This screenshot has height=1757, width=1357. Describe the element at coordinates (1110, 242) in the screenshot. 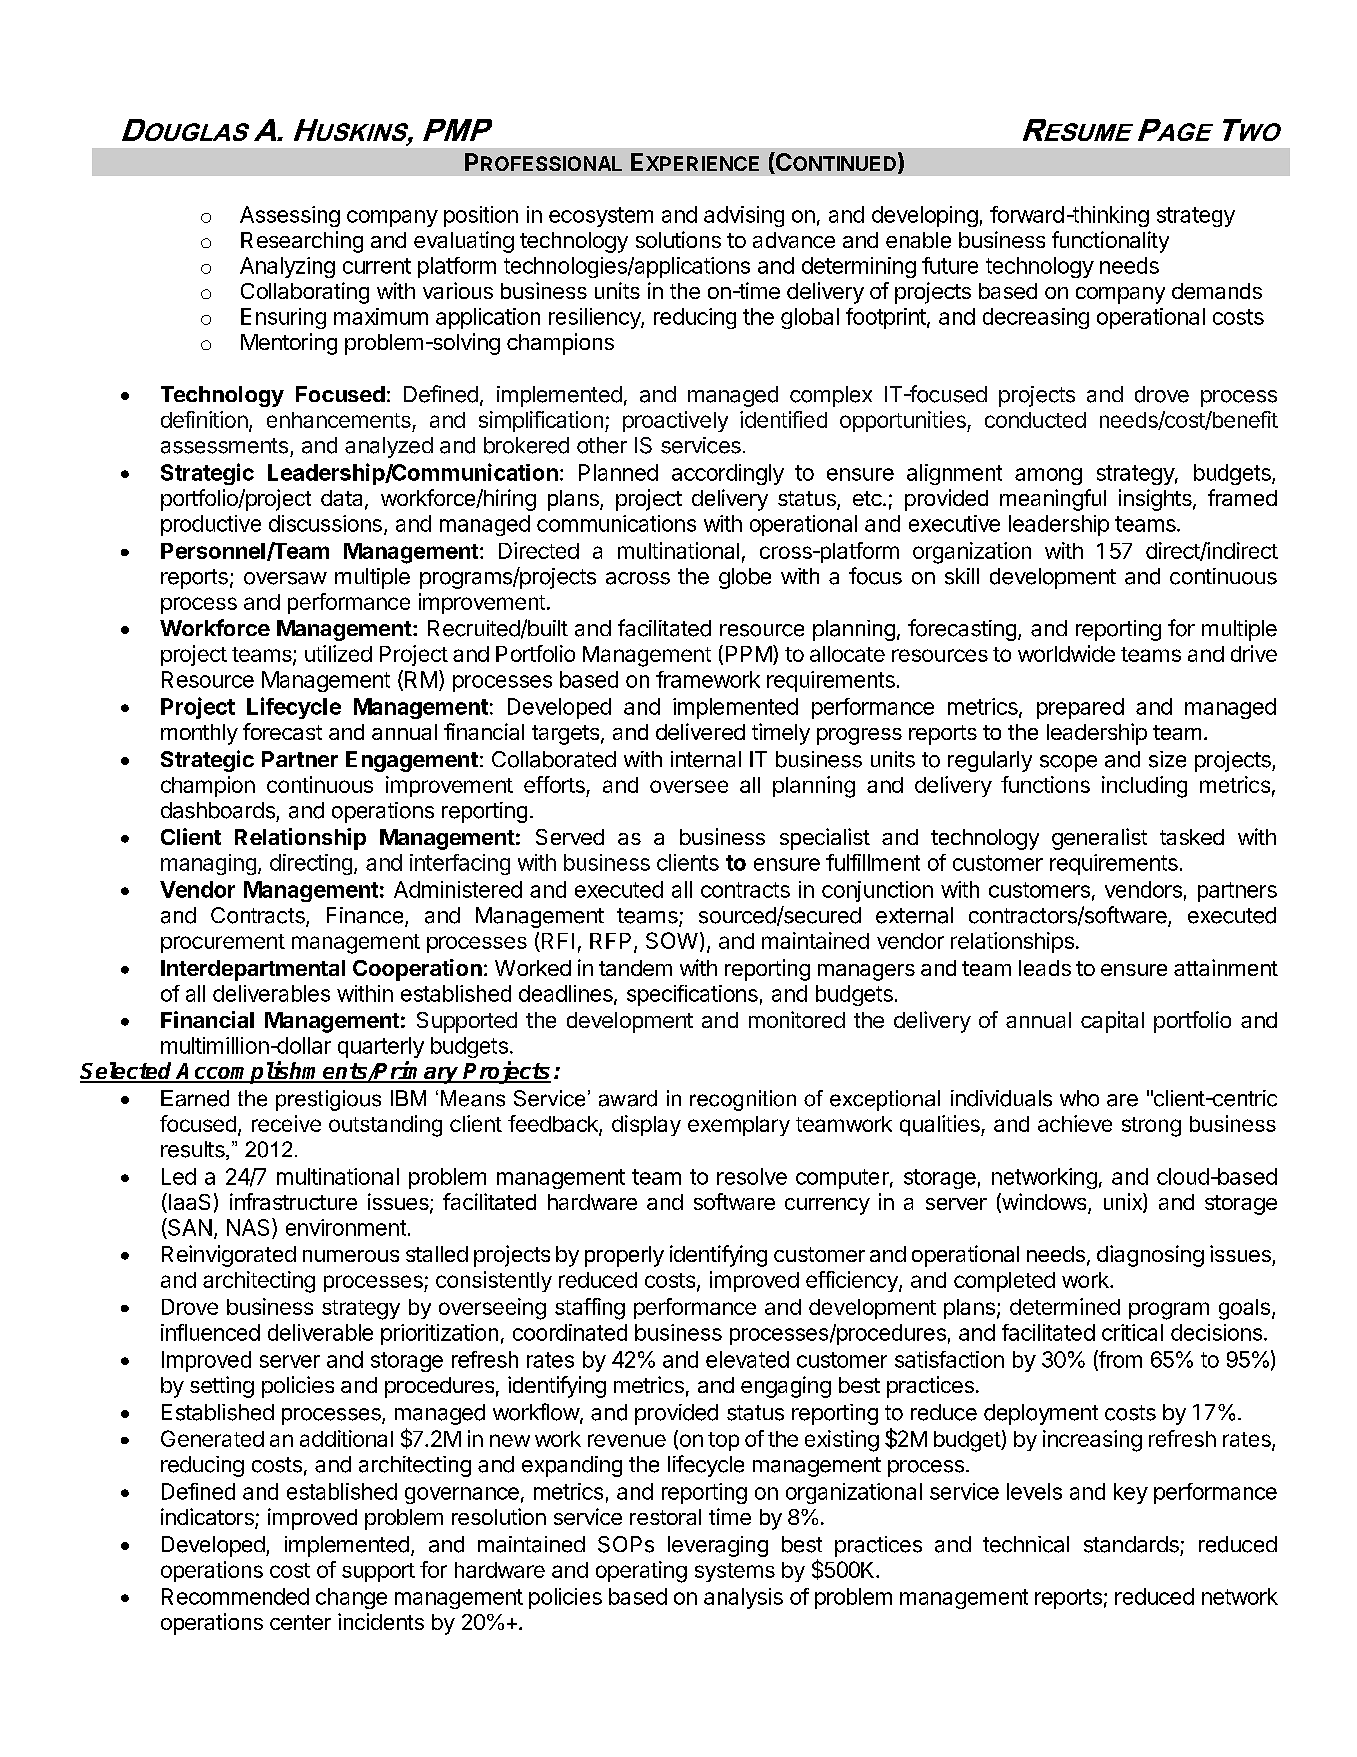

I see `functionality` at that location.
